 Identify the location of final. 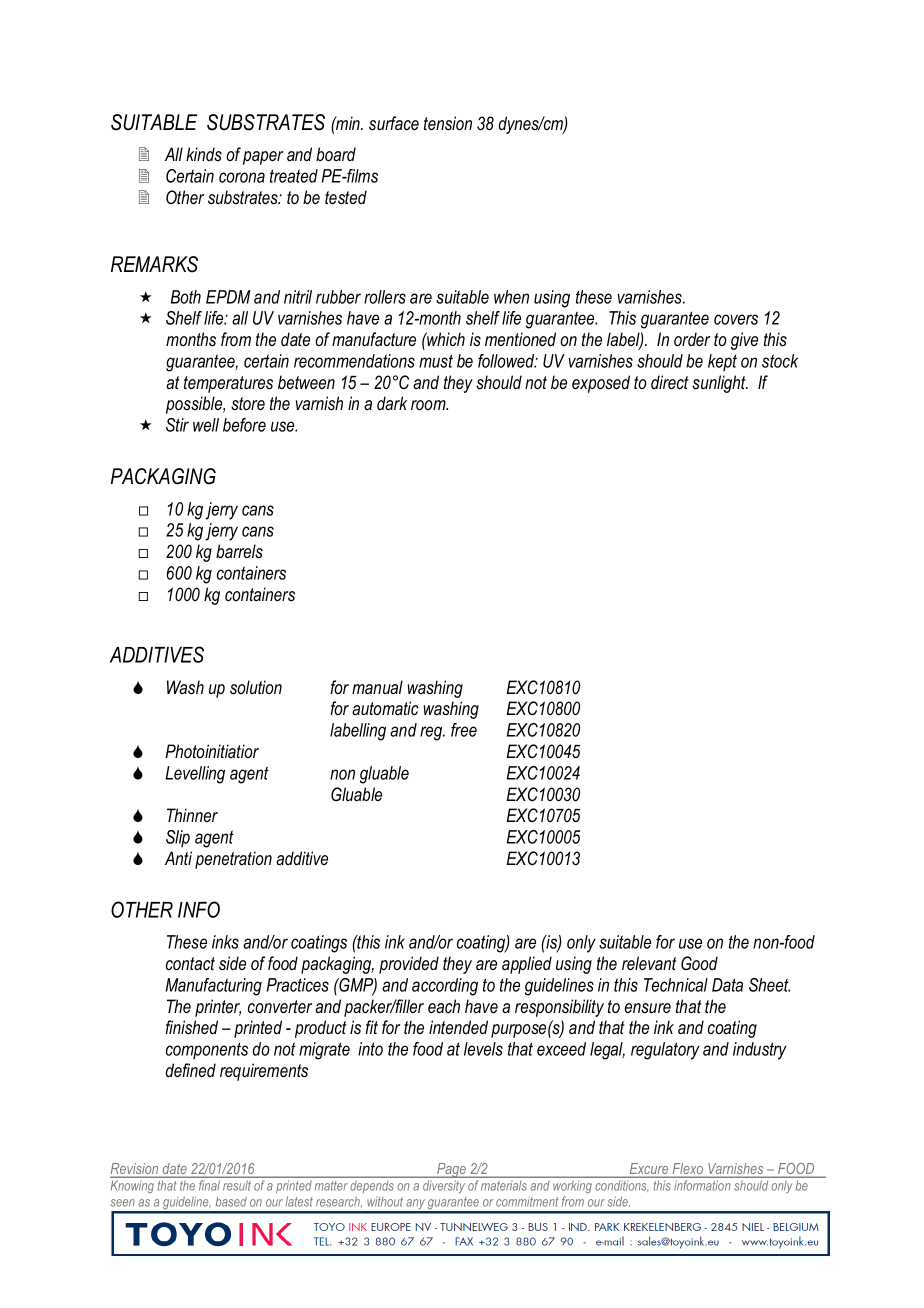
(209, 1185).
